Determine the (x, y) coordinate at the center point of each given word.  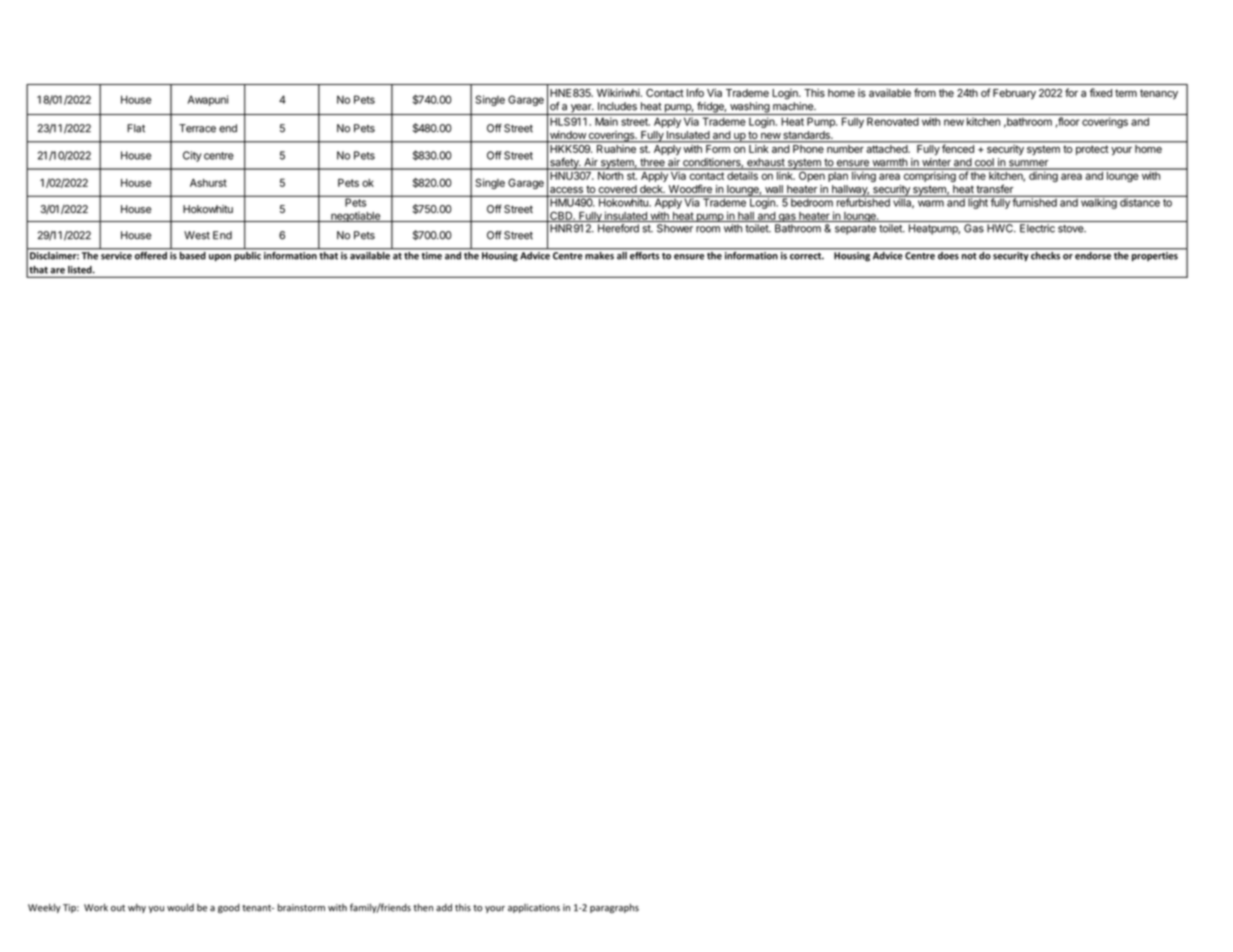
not (969, 256)
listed (81, 270)
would (180, 908)
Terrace (197, 128)
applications (534, 908)
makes (600, 254)
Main (606, 121)
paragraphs (614, 908)
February (1014, 94)
